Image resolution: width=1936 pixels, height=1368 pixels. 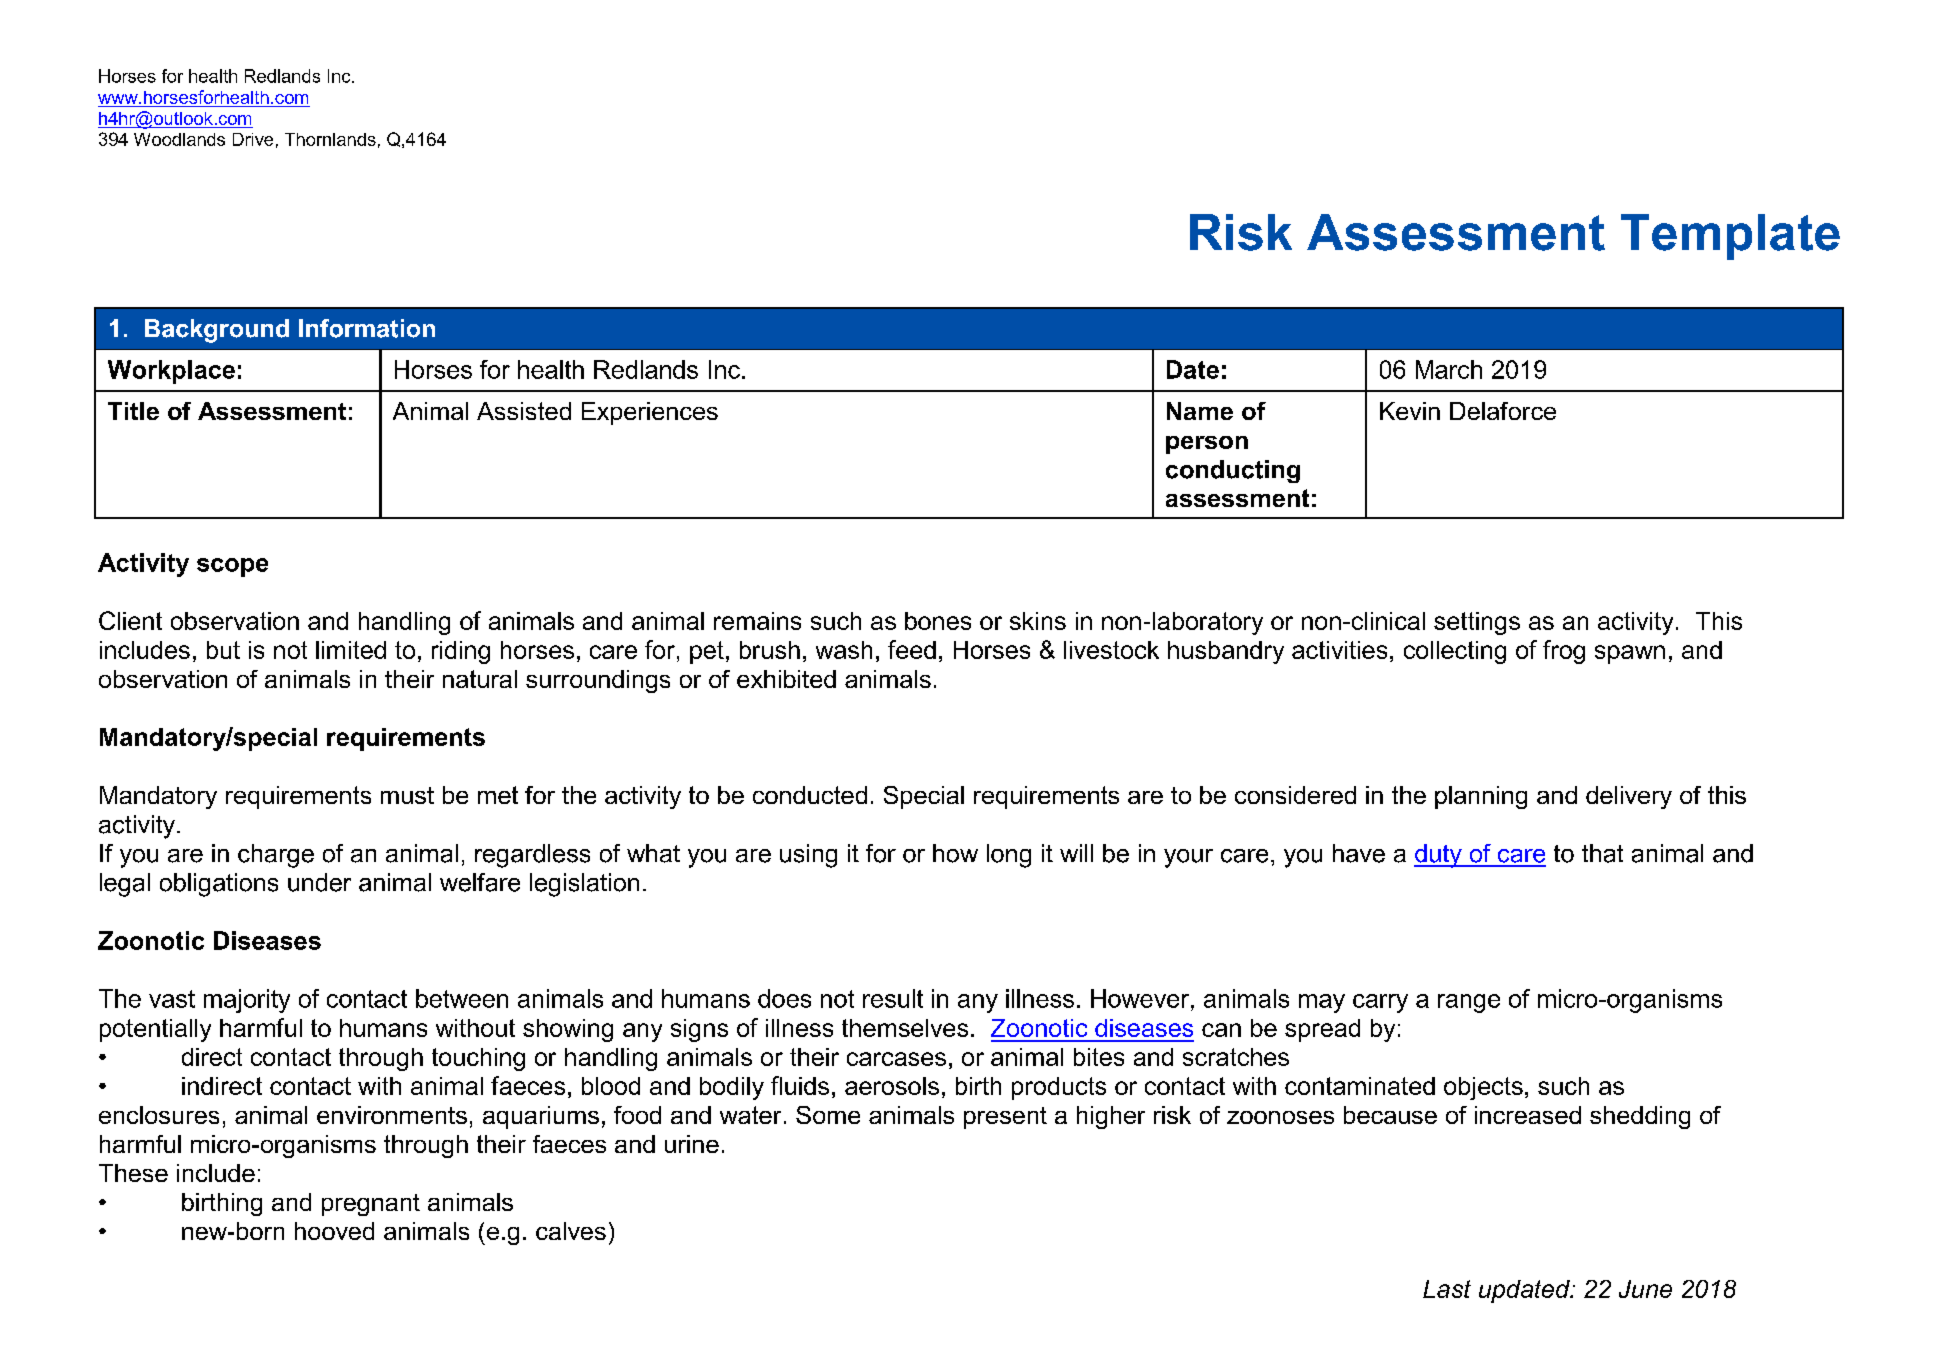 I want to click on hooved, so click(x=334, y=1231).
